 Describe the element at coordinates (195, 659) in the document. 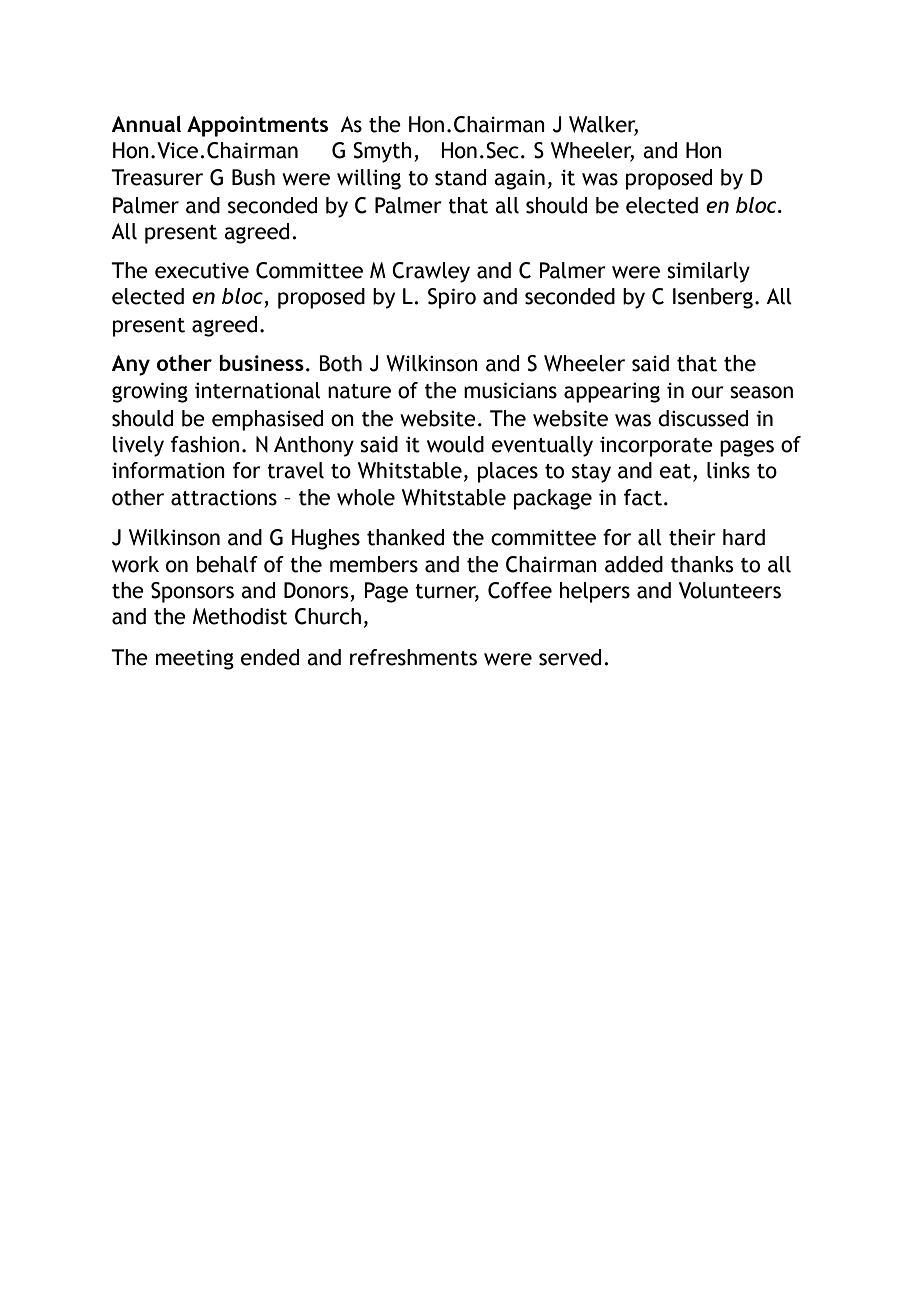

I see `meeting` at that location.
